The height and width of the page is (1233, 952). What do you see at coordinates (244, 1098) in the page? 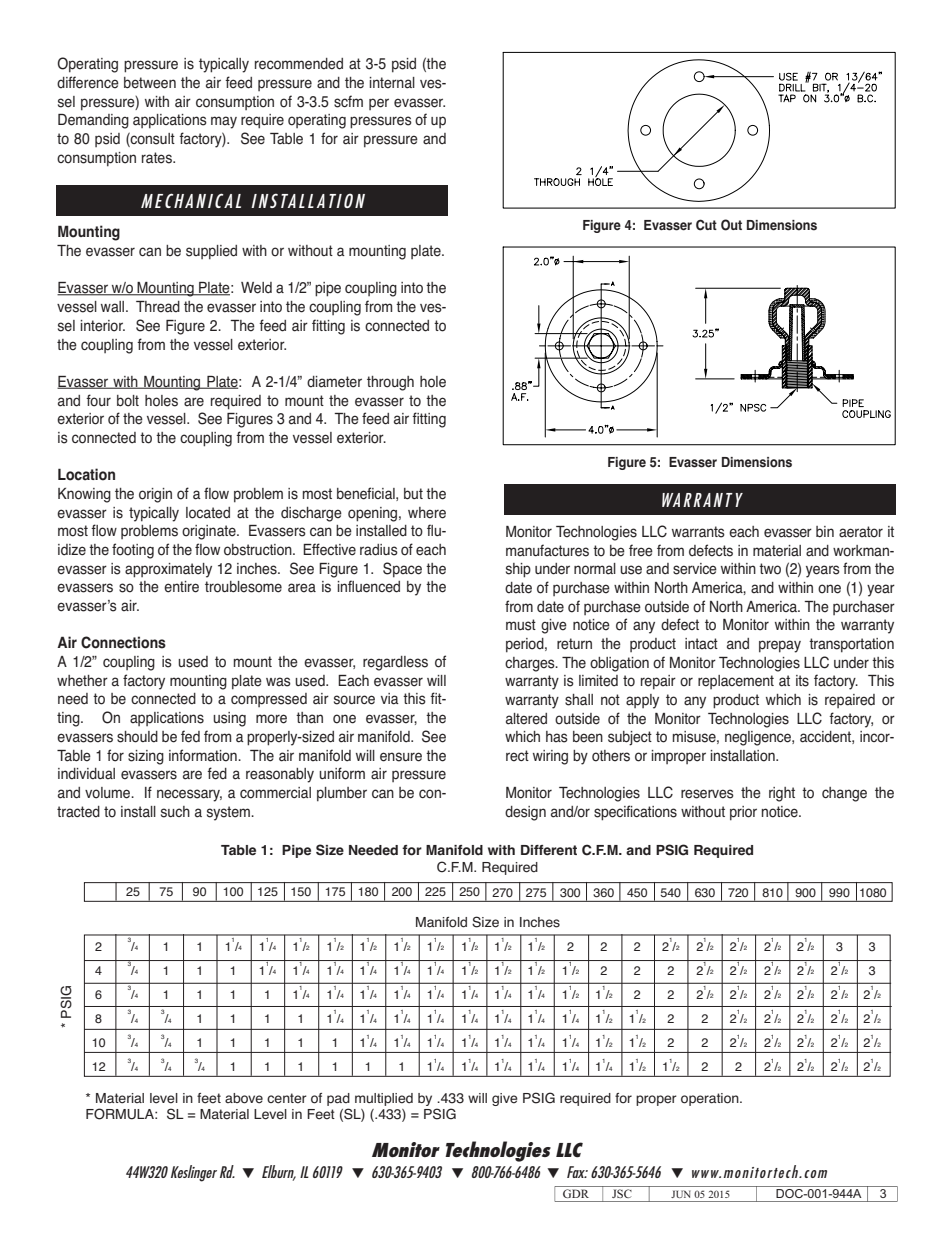
I see `above` at bounding box center [244, 1098].
